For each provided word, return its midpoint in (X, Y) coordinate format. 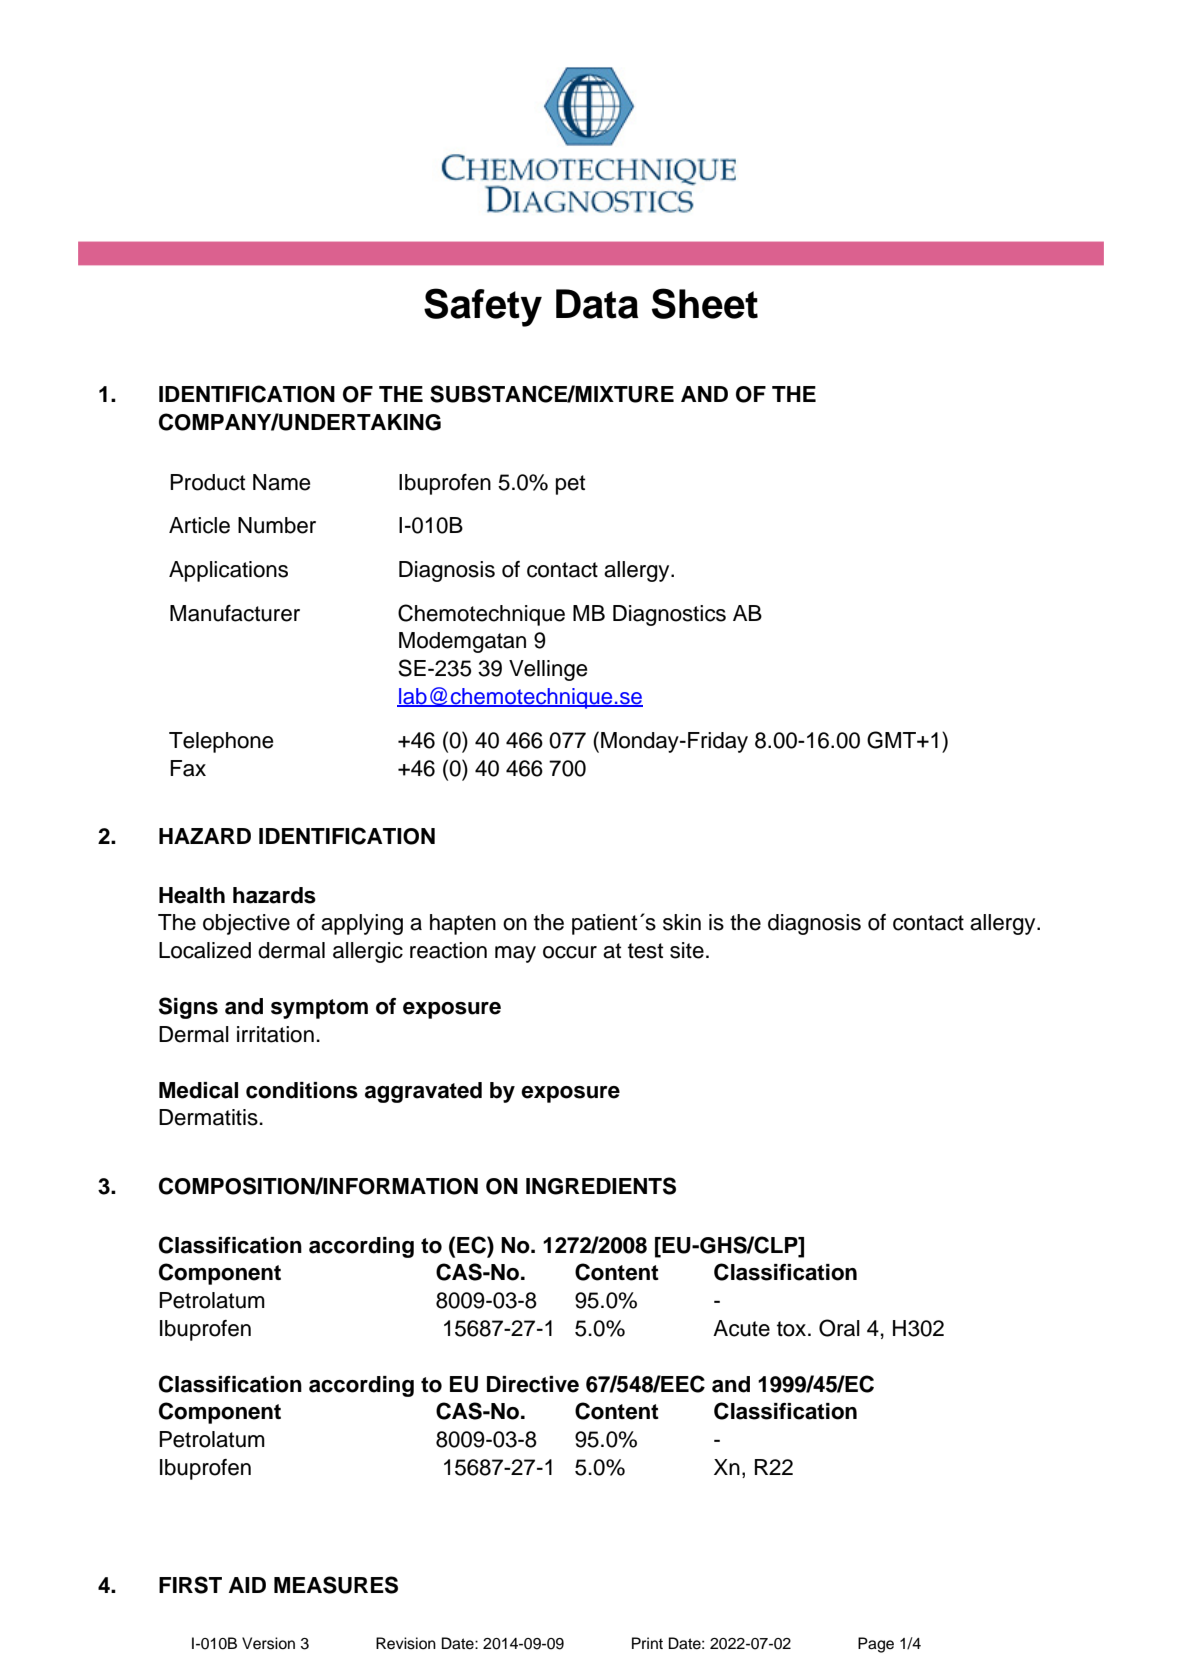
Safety (483, 307)
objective (246, 924)
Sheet (705, 303)
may (515, 954)
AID (247, 1585)
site (687, 950)
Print (647, 1643)
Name (281, 482)
